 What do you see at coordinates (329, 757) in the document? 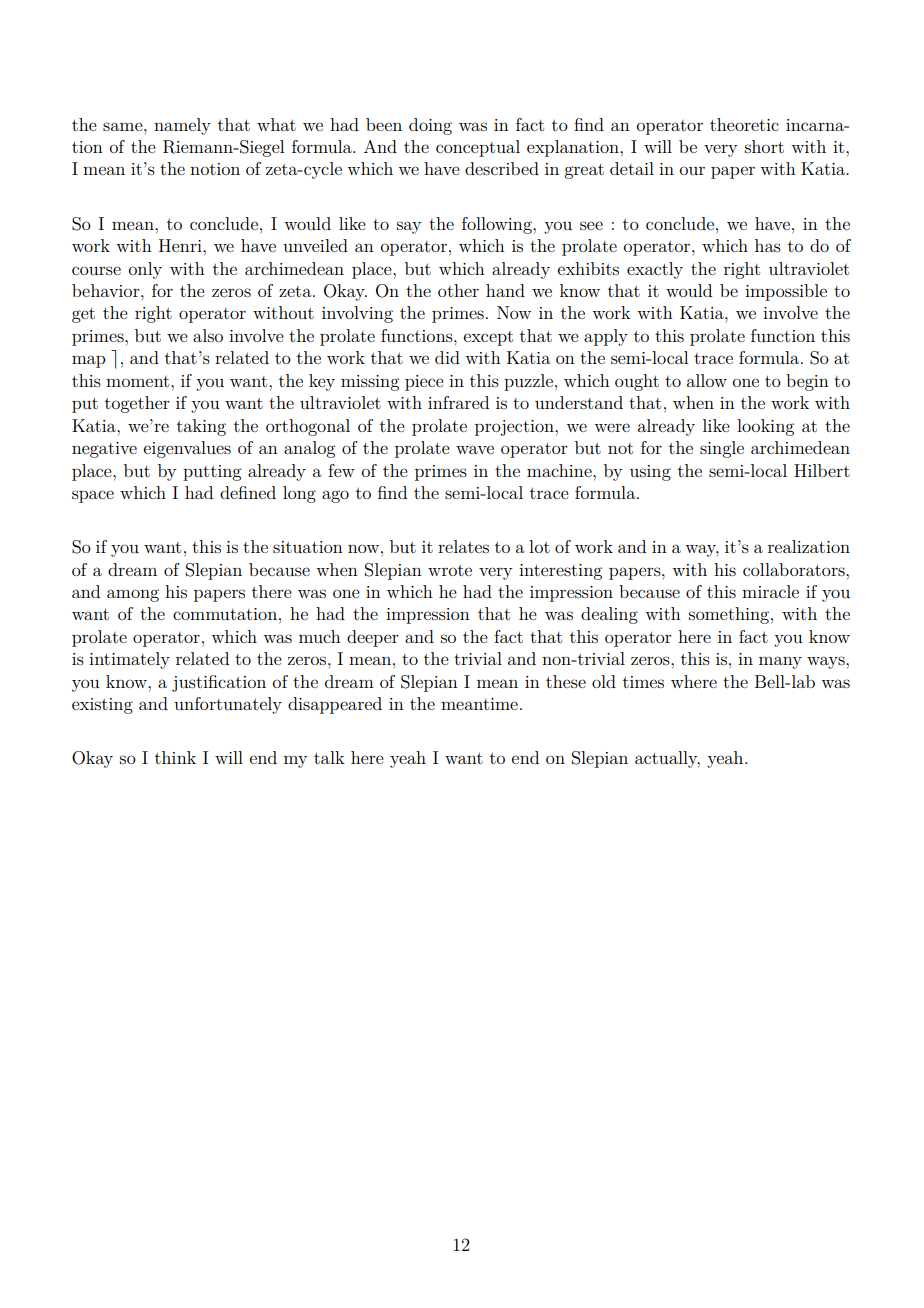
I see `talk` at bounding box center [329, 757].
